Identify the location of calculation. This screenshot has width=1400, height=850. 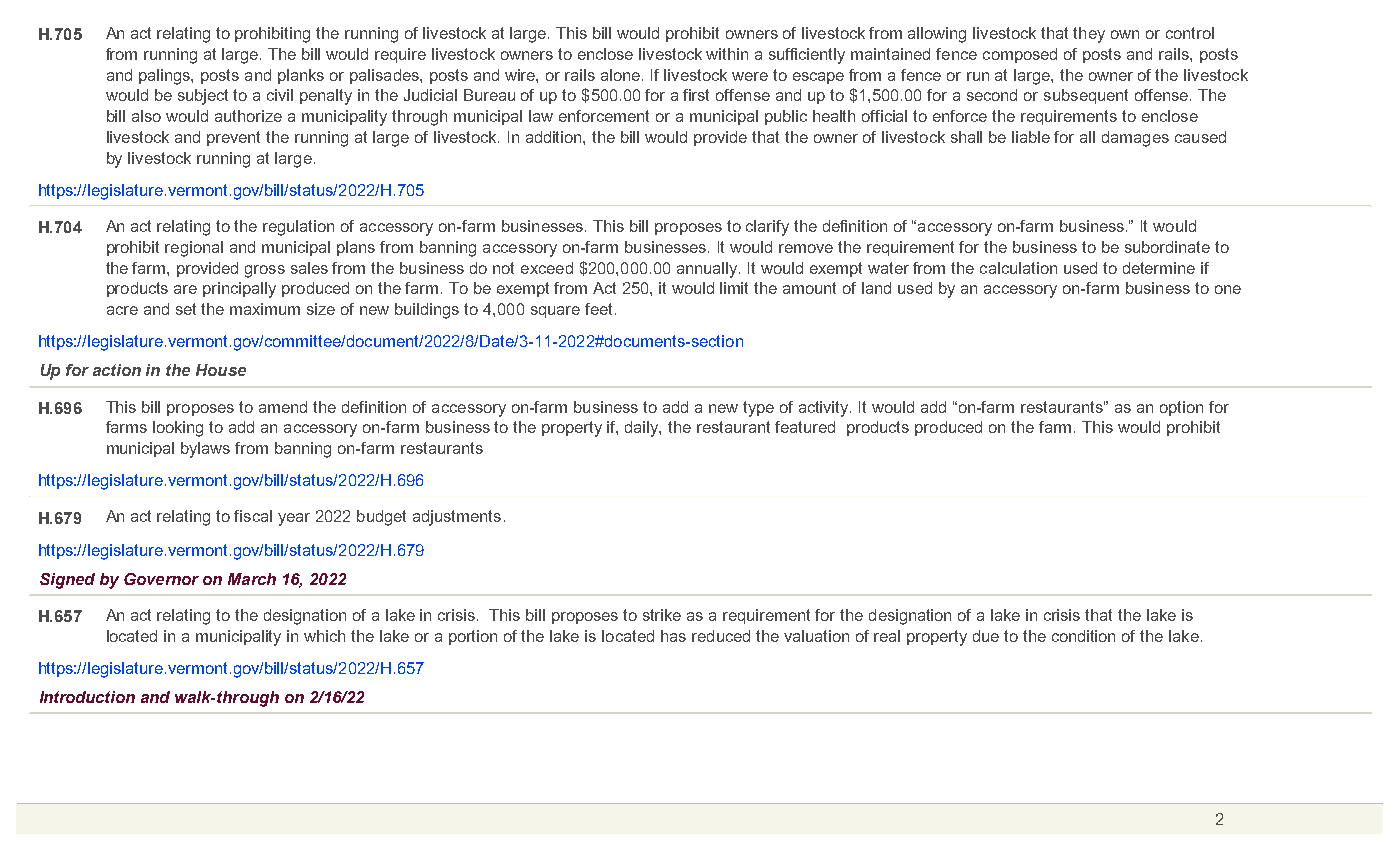
(1018, 268).
